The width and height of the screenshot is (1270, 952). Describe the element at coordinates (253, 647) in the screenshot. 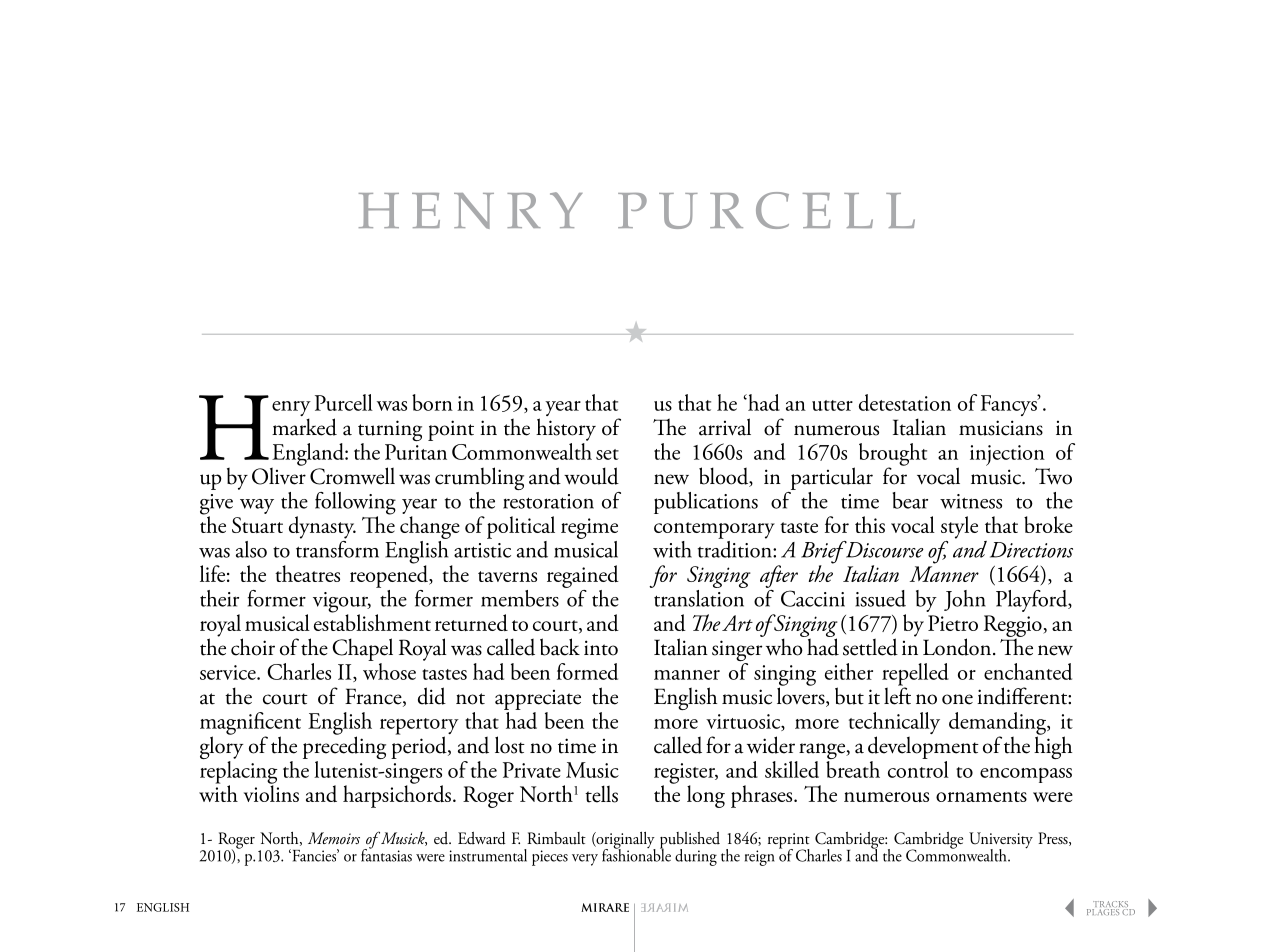

I see `choir` at that location.
